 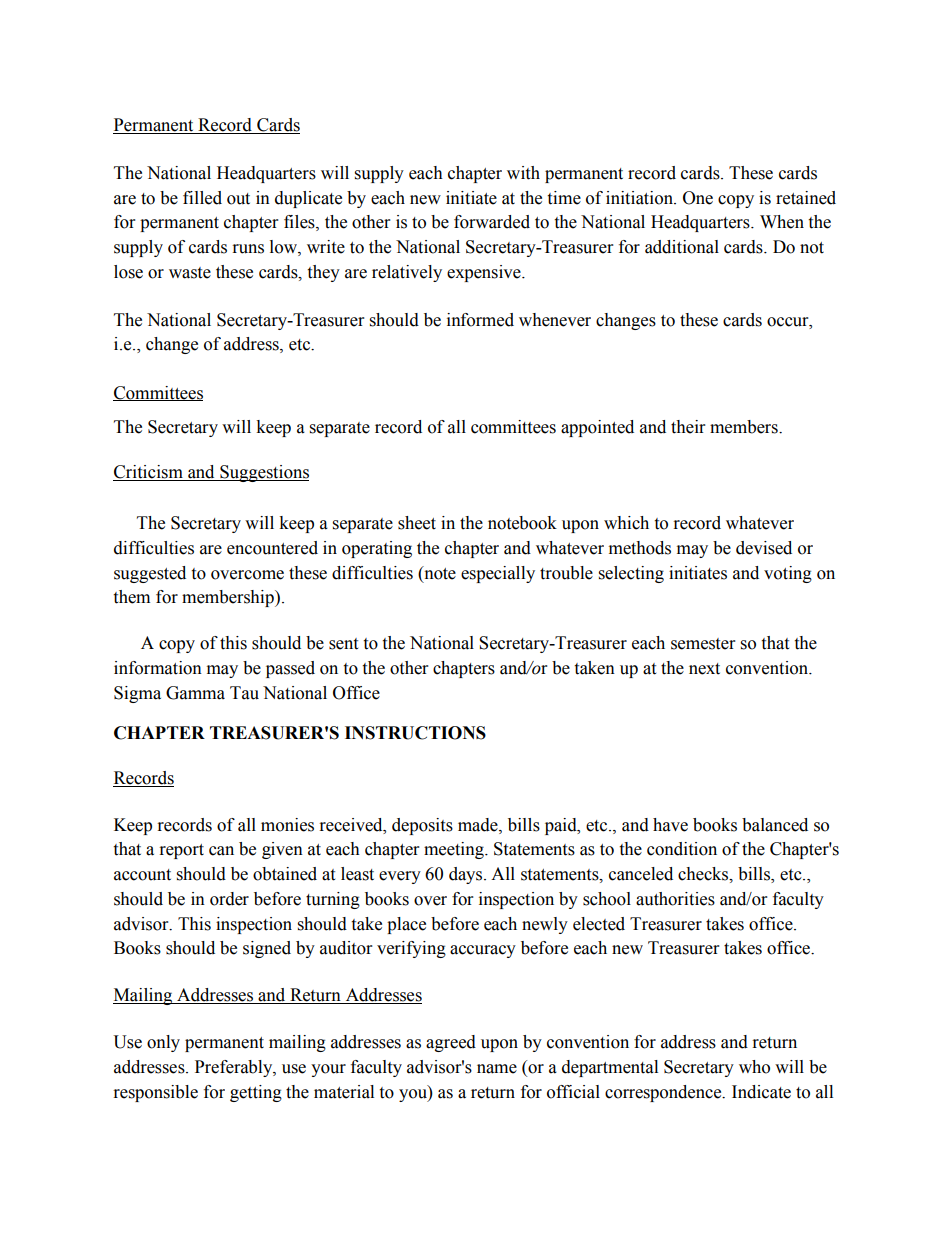 What do you see at coordinates (703, 644) in the screenshot?
I see `semester` at bounding box center [703, 644].
